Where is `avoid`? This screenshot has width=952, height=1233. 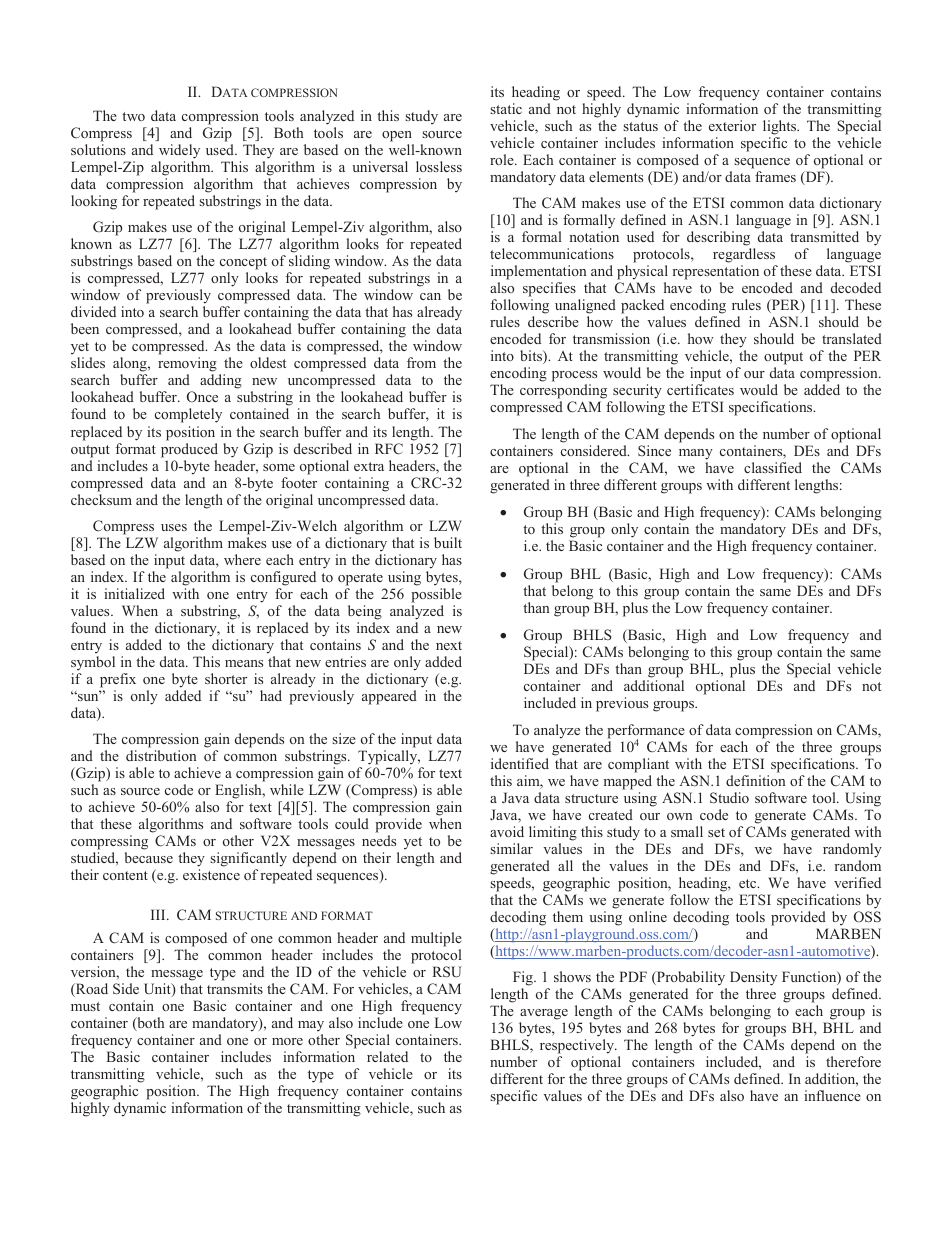 avoid is located at coordinates (507, 831).
